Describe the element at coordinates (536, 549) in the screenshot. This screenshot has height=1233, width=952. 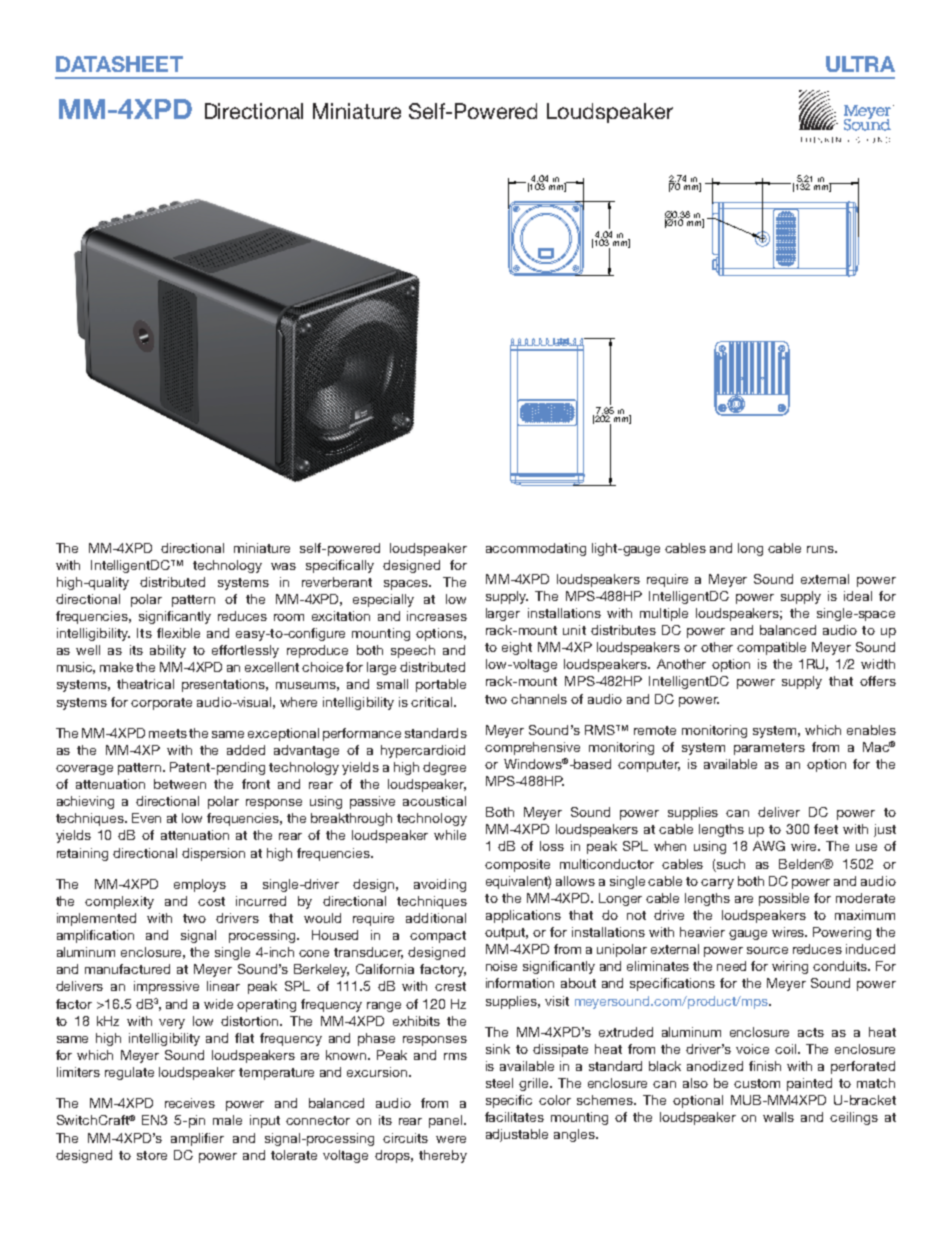
I see `accommodating` at that location.
